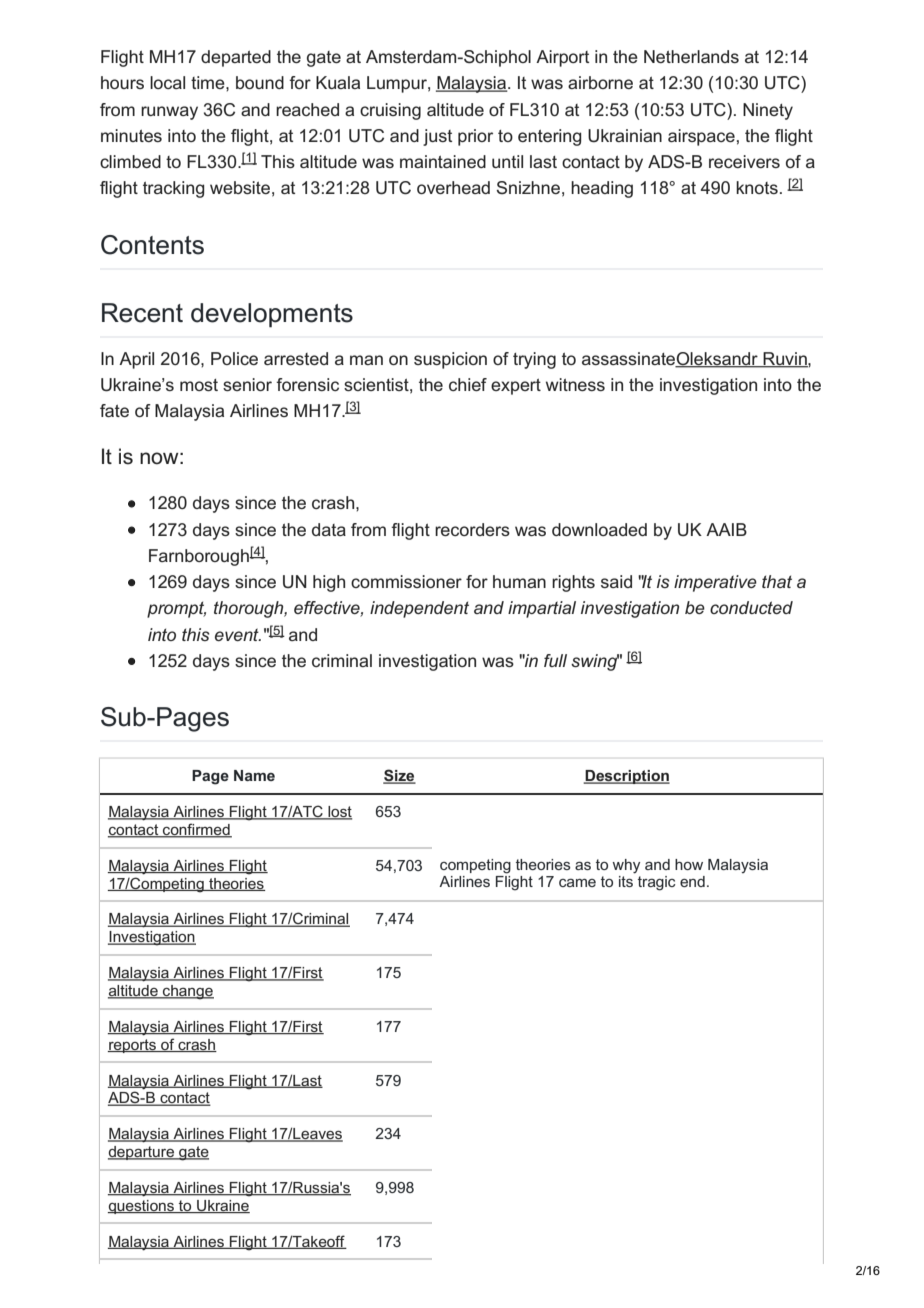 This page has height=1308, width=924. I want to click on Netherlands, so click(691, 56).
